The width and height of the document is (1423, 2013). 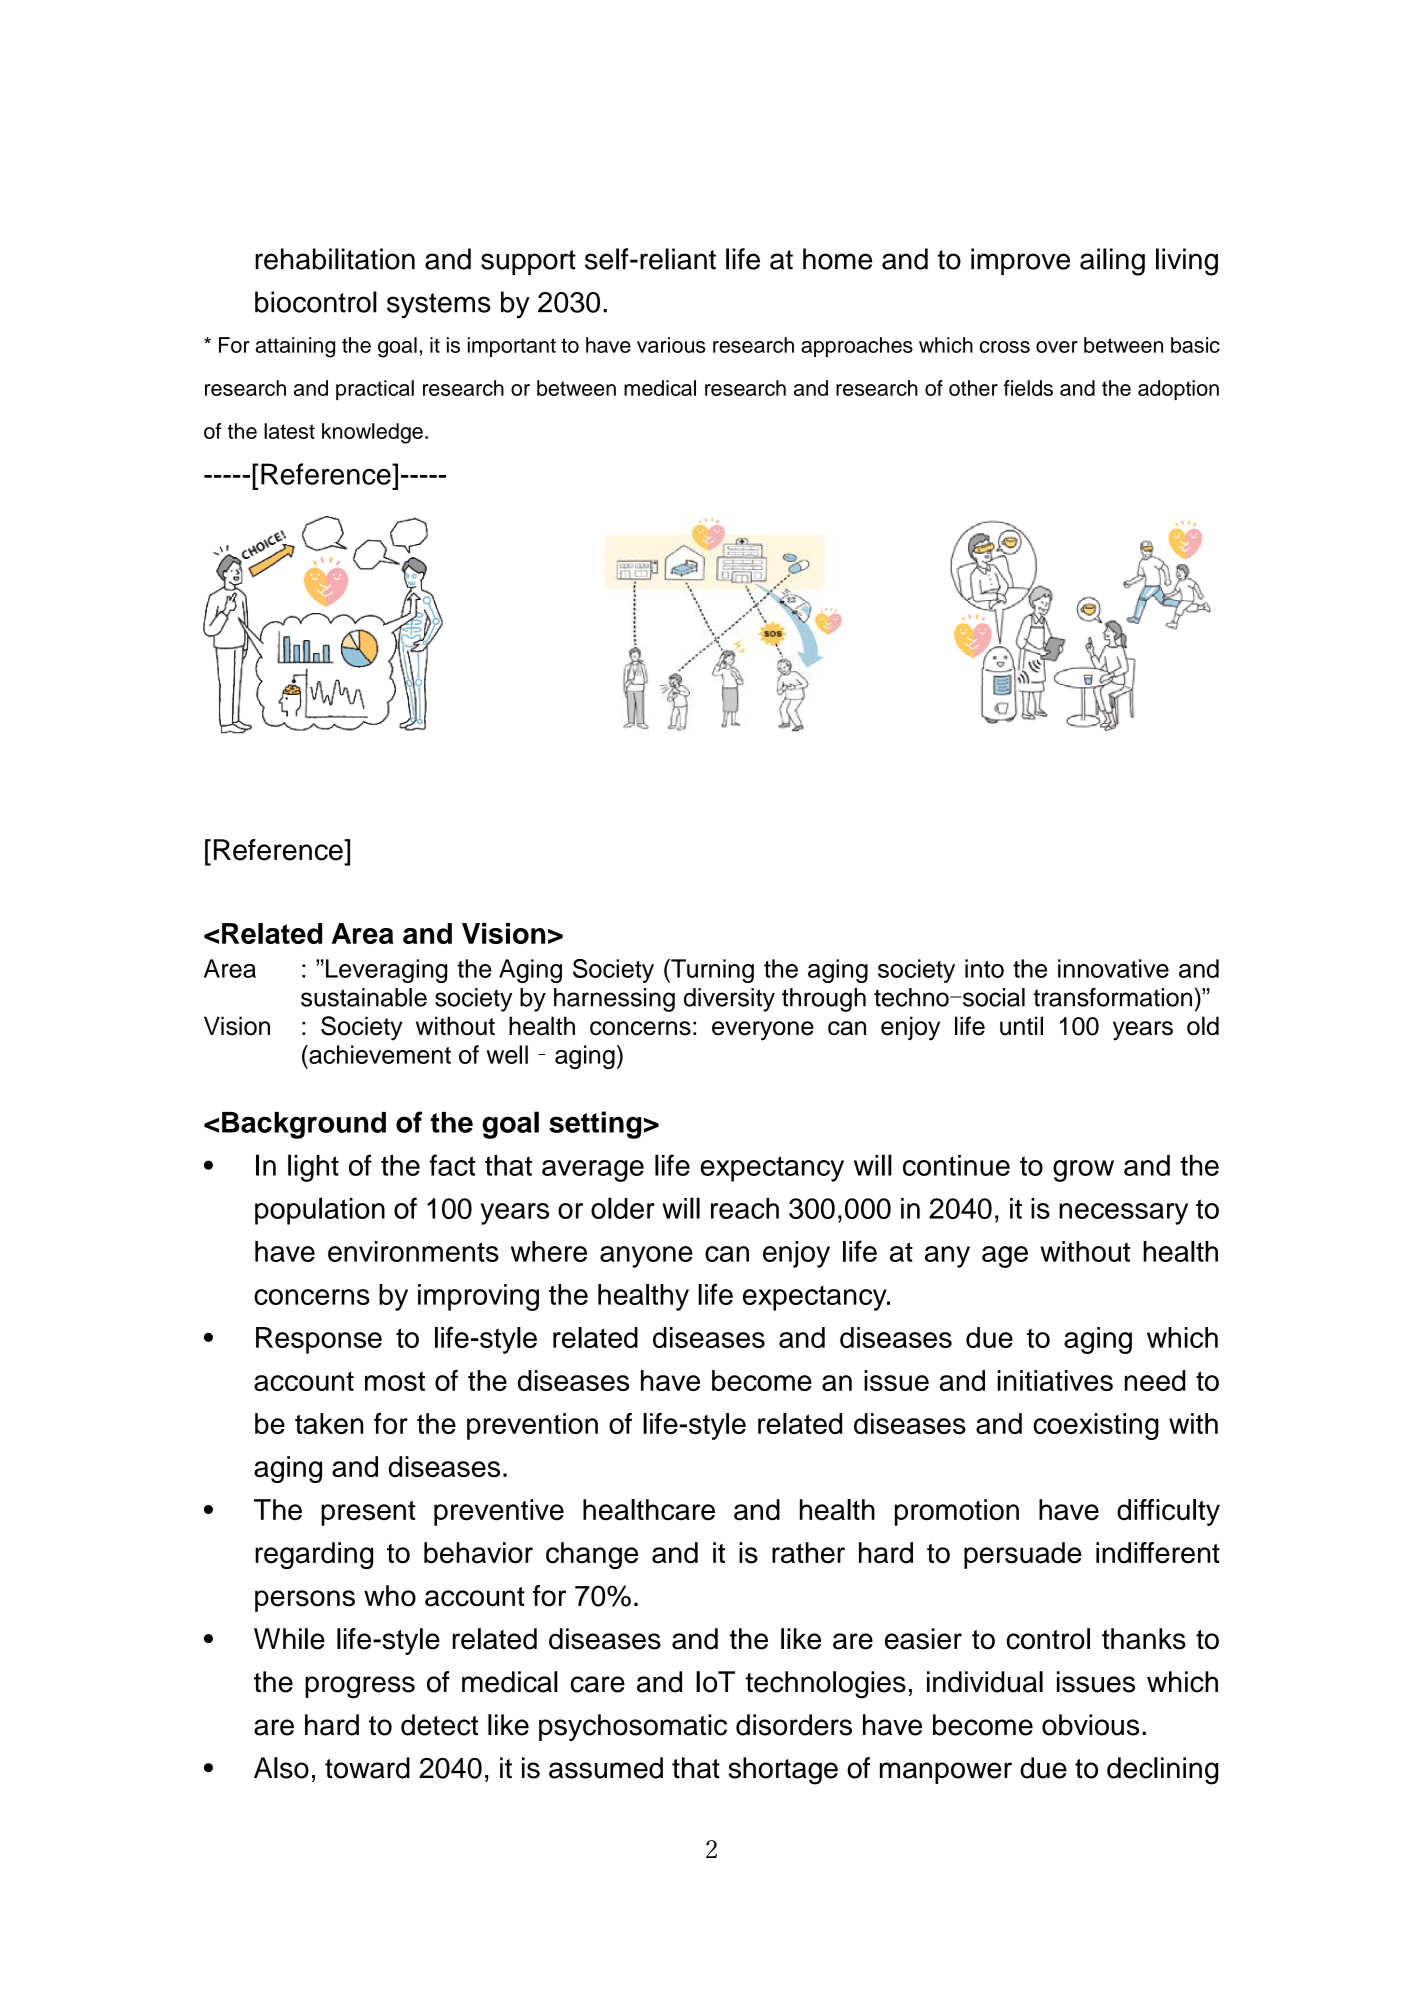 What do you see at coordinates (439, 1725) in the document?
I see `detect` at bounding box center [439, 1725].
